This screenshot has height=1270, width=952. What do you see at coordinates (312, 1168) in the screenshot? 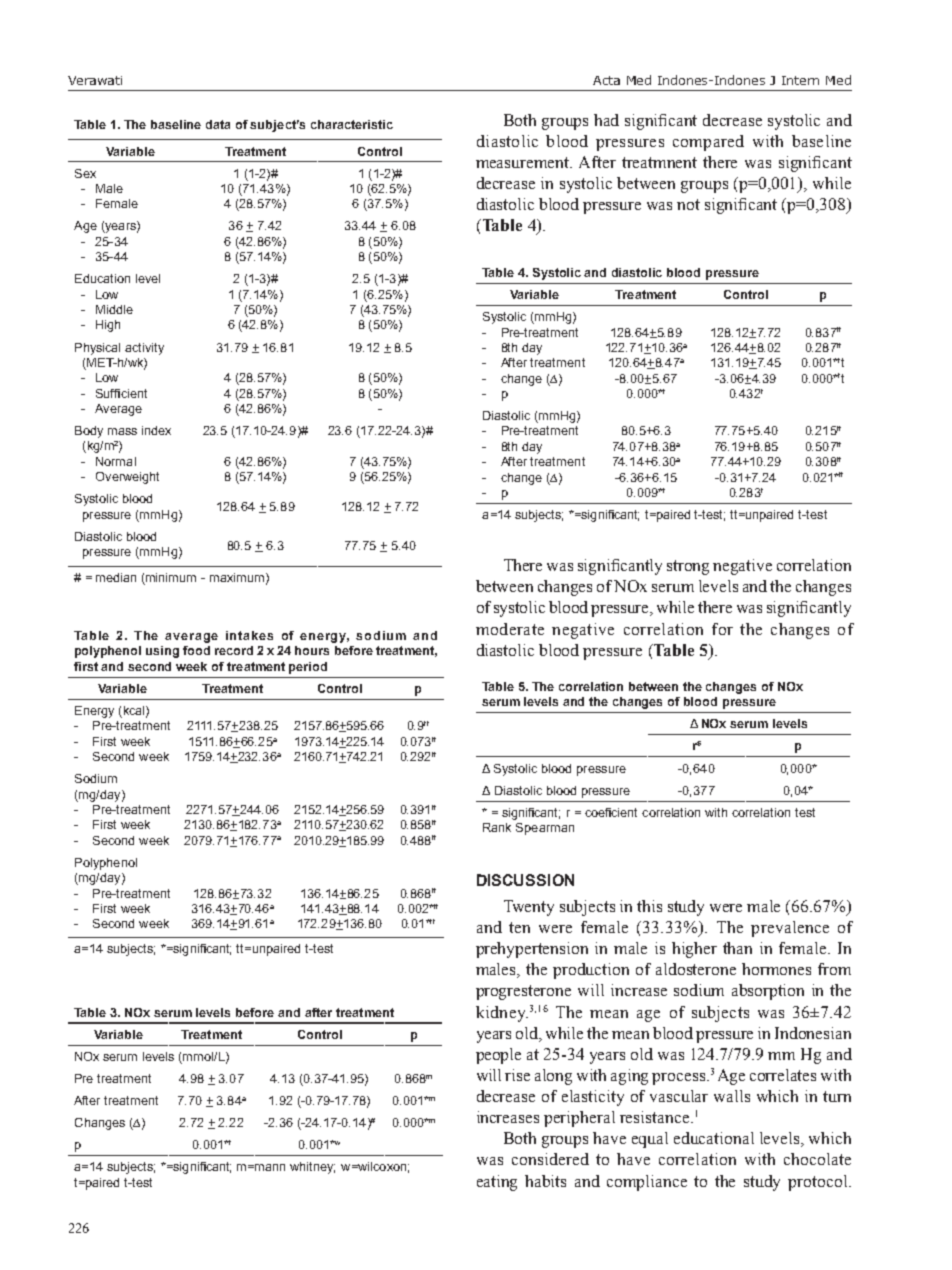
I see `whitney` at bounding box center [312, 1168].
